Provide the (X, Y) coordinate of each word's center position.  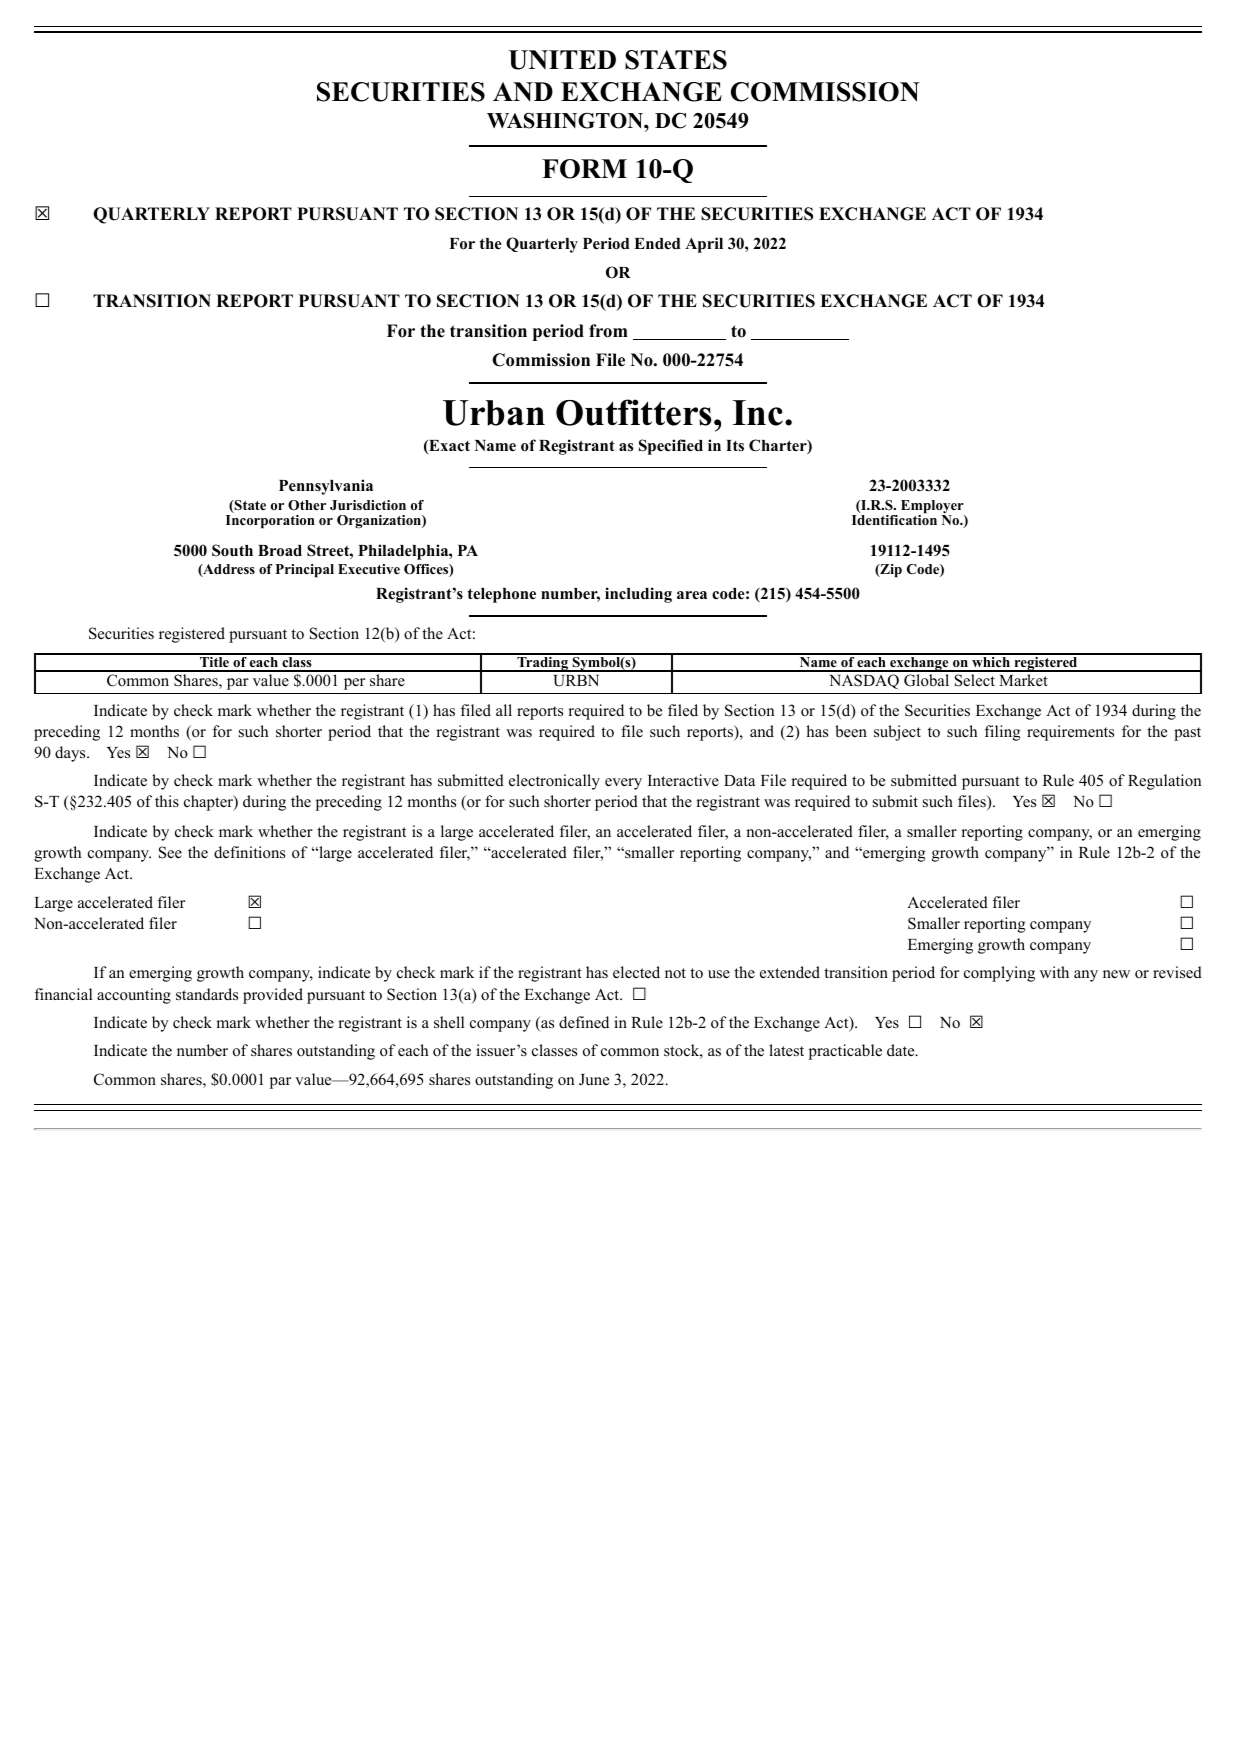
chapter (209, 803)
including (638, 595)
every (623, 784)
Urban (494, 413)
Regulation (1164, 782)
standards (207, 994)
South (232, 550)
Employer (933, 508)
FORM (584, 169)
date (901, 1050)
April (704, 245)
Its (735, 446)
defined (584, 1022)
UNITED (562, 60)
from (608, 331)
